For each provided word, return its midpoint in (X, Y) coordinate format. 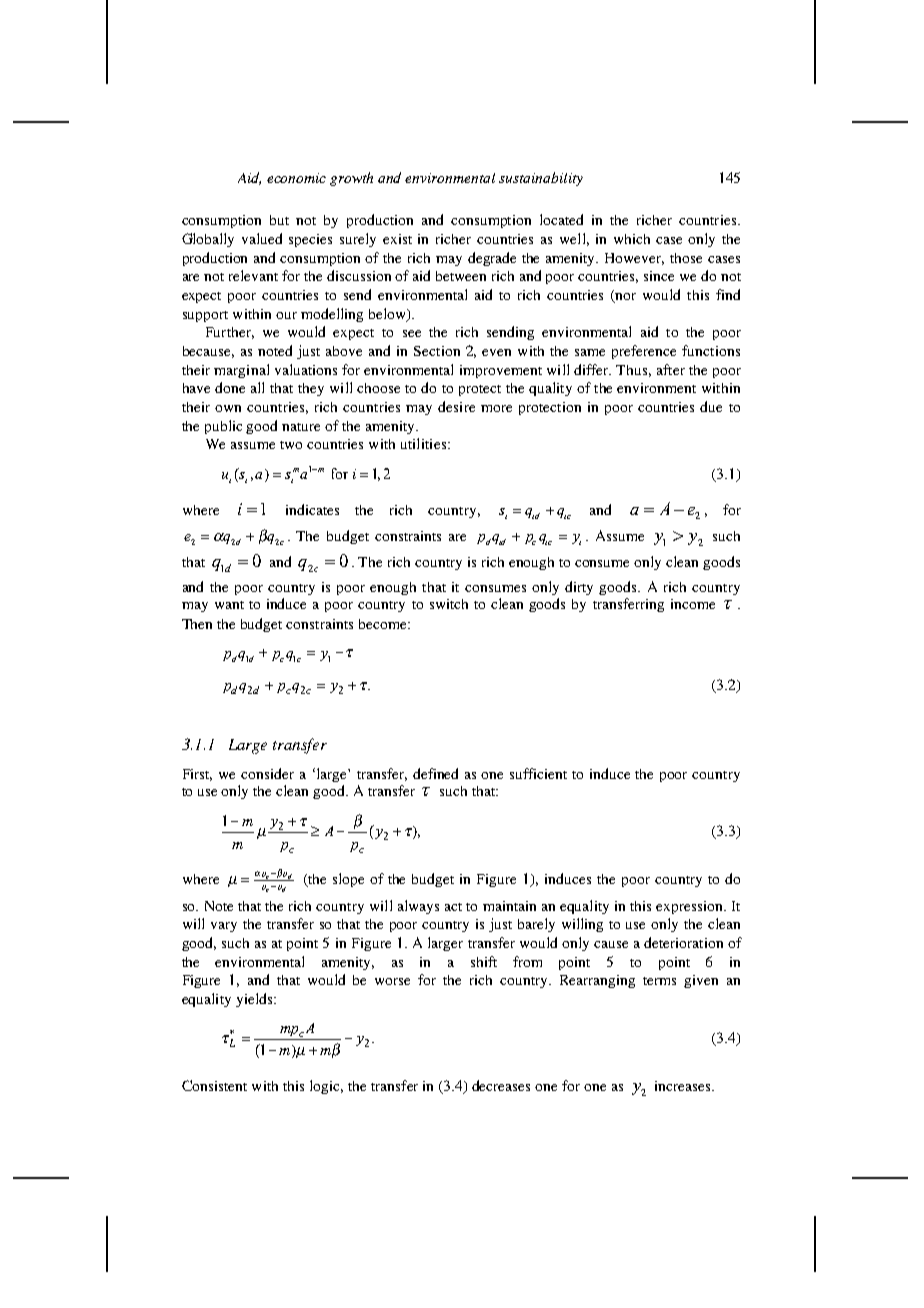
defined (435, 773)
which (632, 239)
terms (659, 981)
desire (456, 406)
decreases (501, 1085)
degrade (492, 259)
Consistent (214, 1085)
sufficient (538, 773)
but (279, 220)
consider (267, 773)
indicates (312, 509)
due (711, 406)
